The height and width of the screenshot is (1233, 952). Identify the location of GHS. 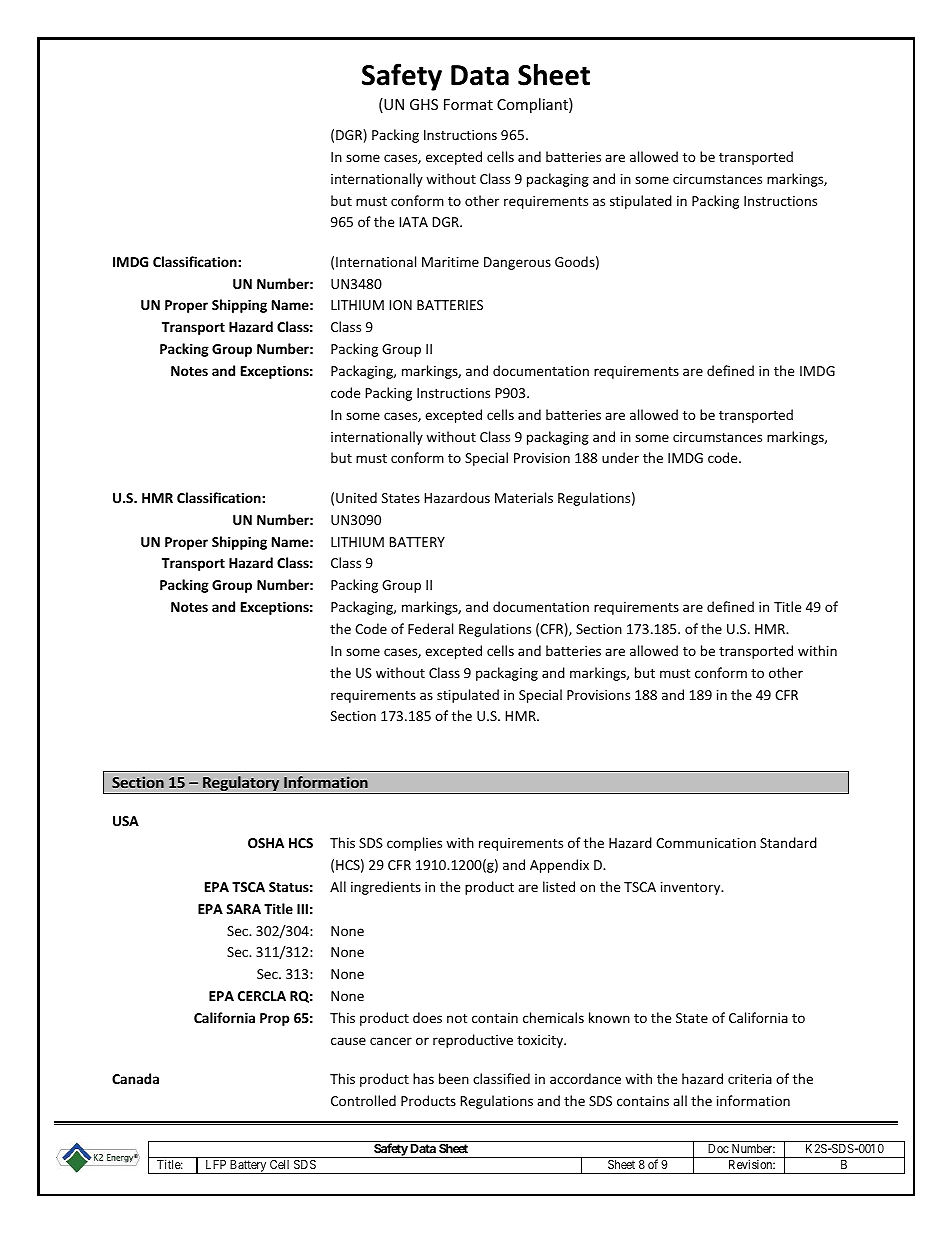
(424, 104).
